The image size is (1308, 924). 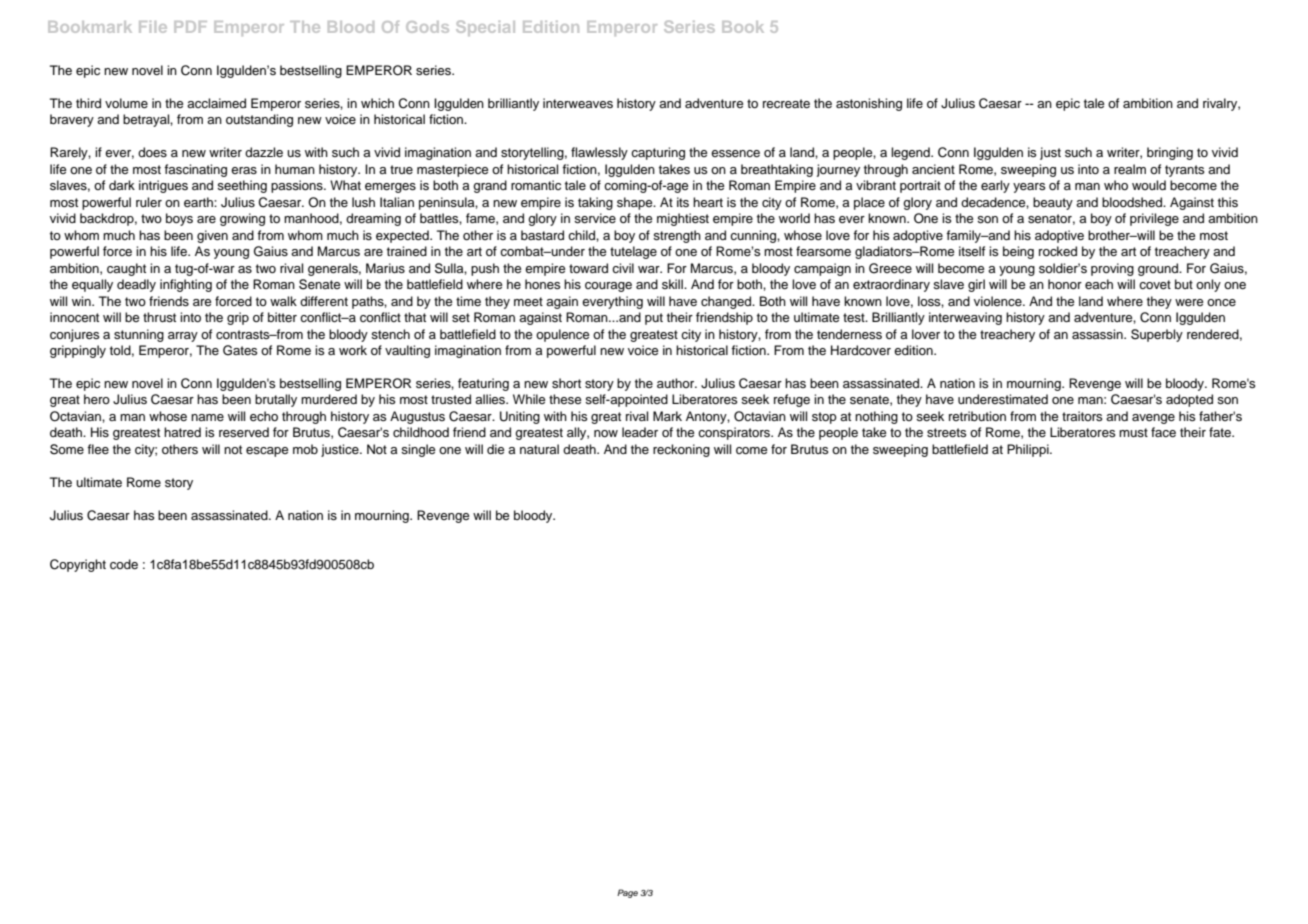 I want to click on code, so click(x=124, y=564).
